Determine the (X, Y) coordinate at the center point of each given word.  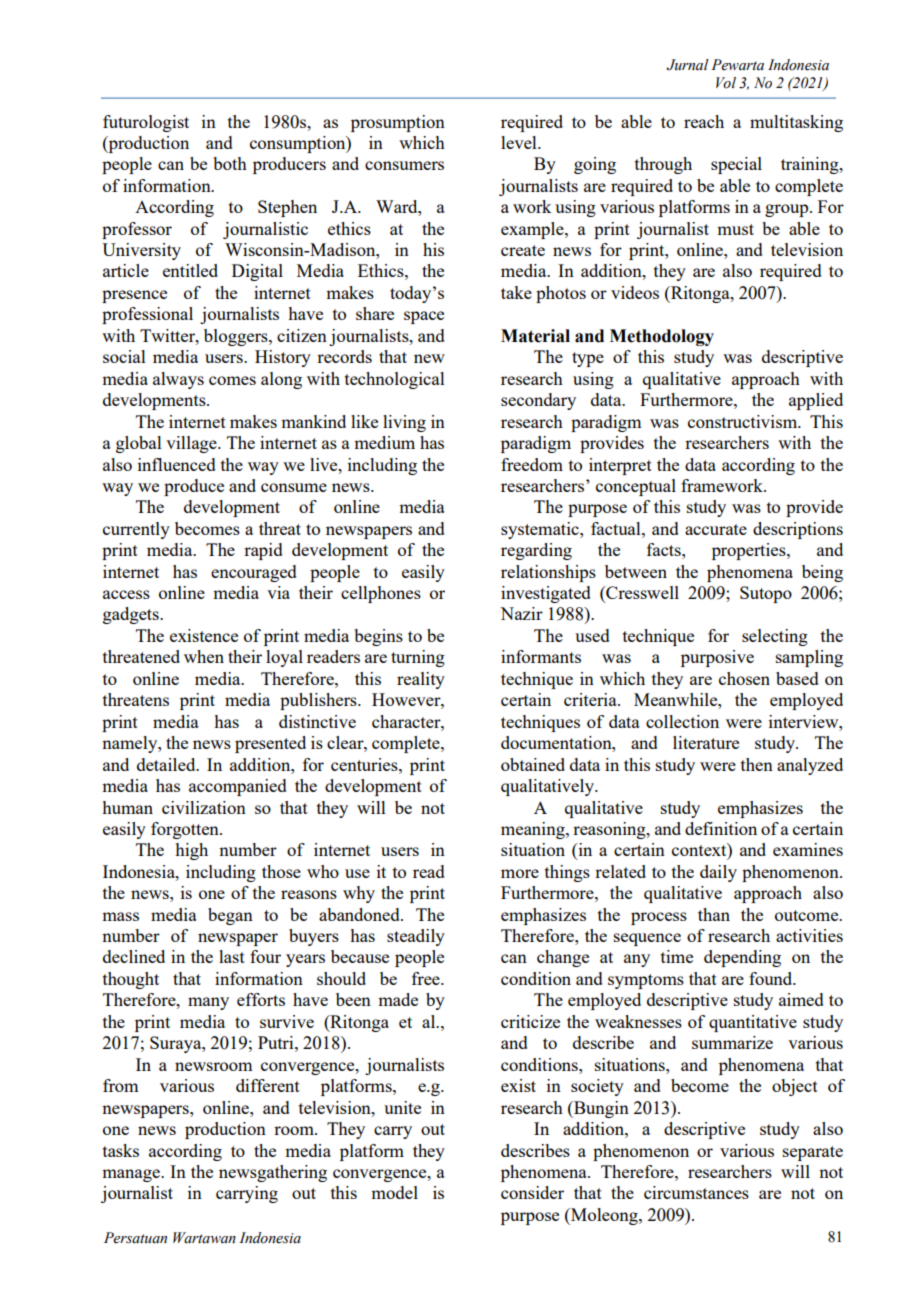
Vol (726, 83)
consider (532, 1192)
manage (132, 1175)
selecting (775, 637)
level (520, 142)
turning (418, 658)
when (204, 656)
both (230, 163)
